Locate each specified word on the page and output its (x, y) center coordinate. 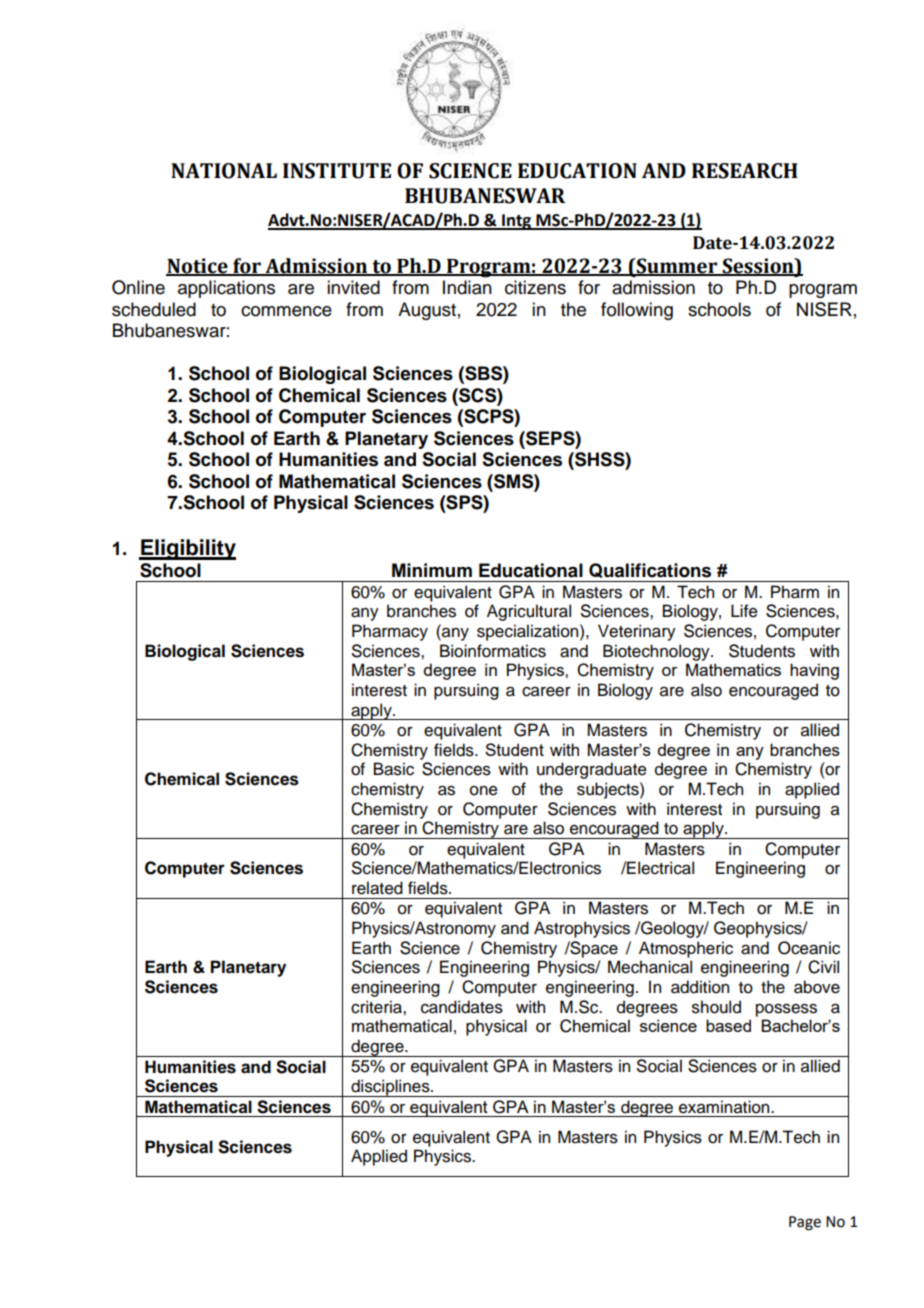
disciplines (390, 1088)
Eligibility (187, 549)
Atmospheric (686, 949)
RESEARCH (745, 171)
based (728, 1025)
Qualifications (650, 570)
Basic (394, 769)
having (814, 671)
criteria (377, 1007)
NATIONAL (224, 171)
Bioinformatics (493, 651)
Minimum (432, 570)
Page (805, 1223)
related (377, 888)
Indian (467, 287)
